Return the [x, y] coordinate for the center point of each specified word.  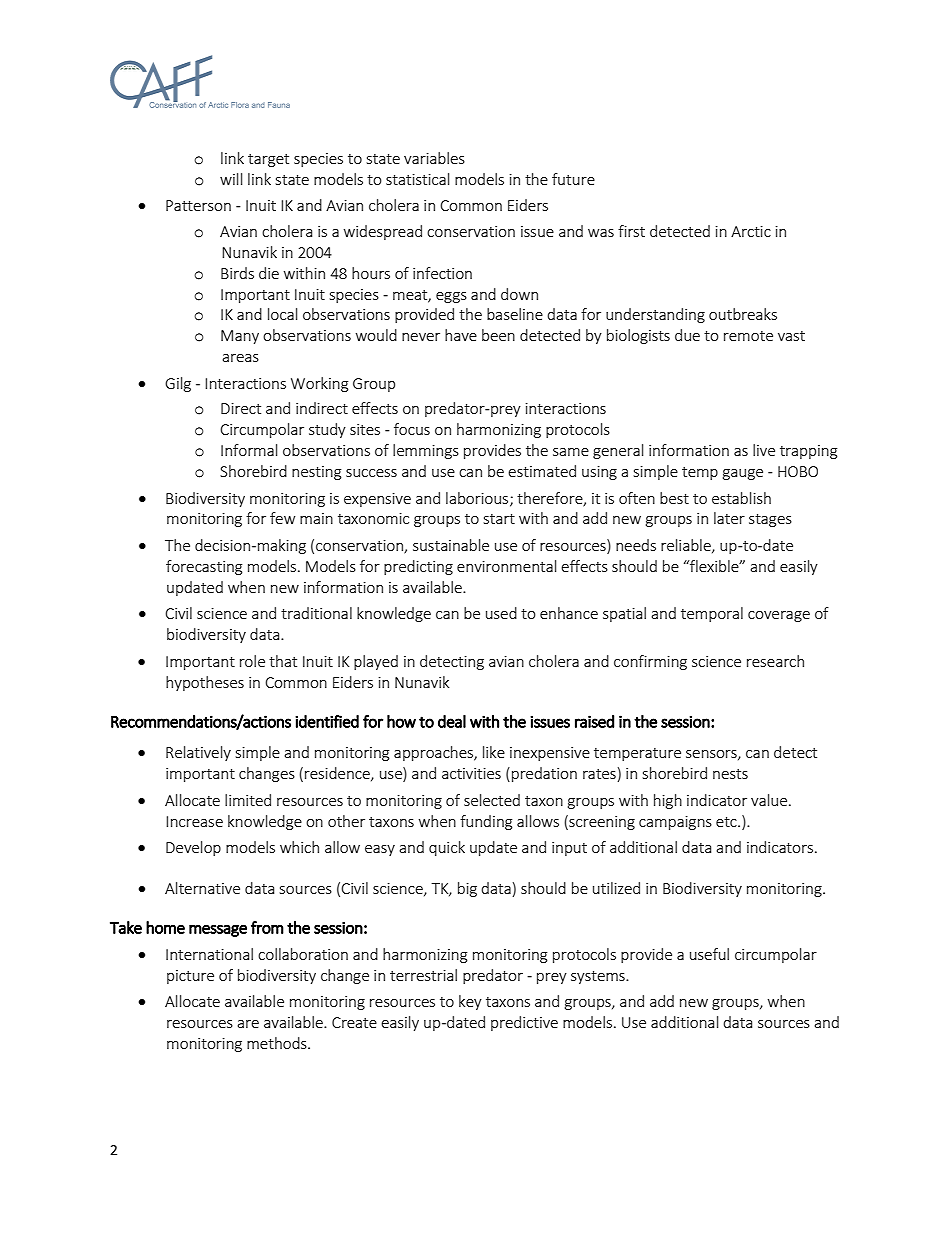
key [470, 1002]
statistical [417, 179]
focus [412, 429]
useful [709, 954]
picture [190, 977]
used [501, 613]
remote [748, 336]
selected [492, 800]
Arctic [751, 231]
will [231, 179]
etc [727, 822]
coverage [779, 616]
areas [240, 358]
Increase [194, 821]
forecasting [204, 567]
